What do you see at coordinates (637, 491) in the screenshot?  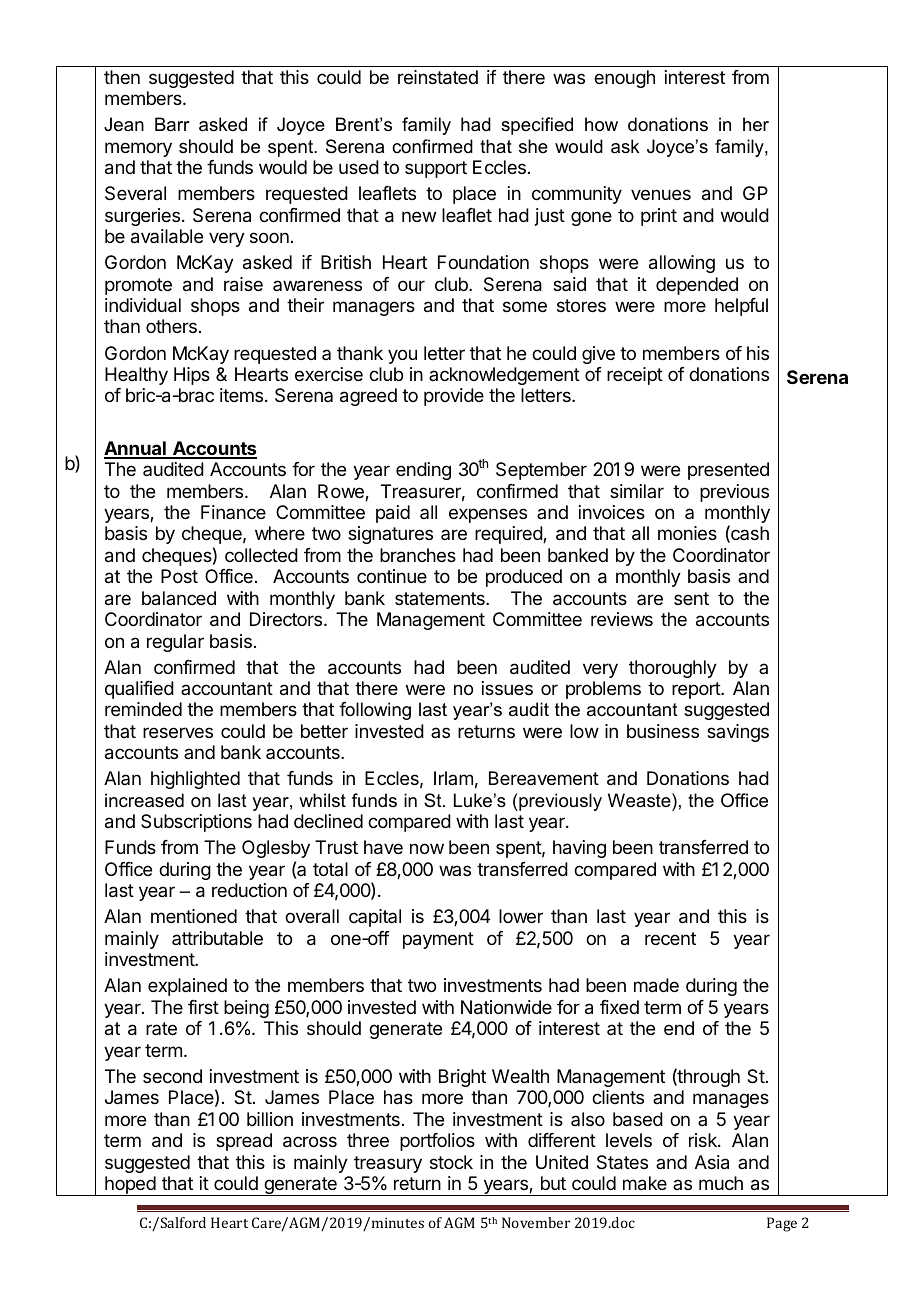 I see `similar` at bounding box center [637, 491].
